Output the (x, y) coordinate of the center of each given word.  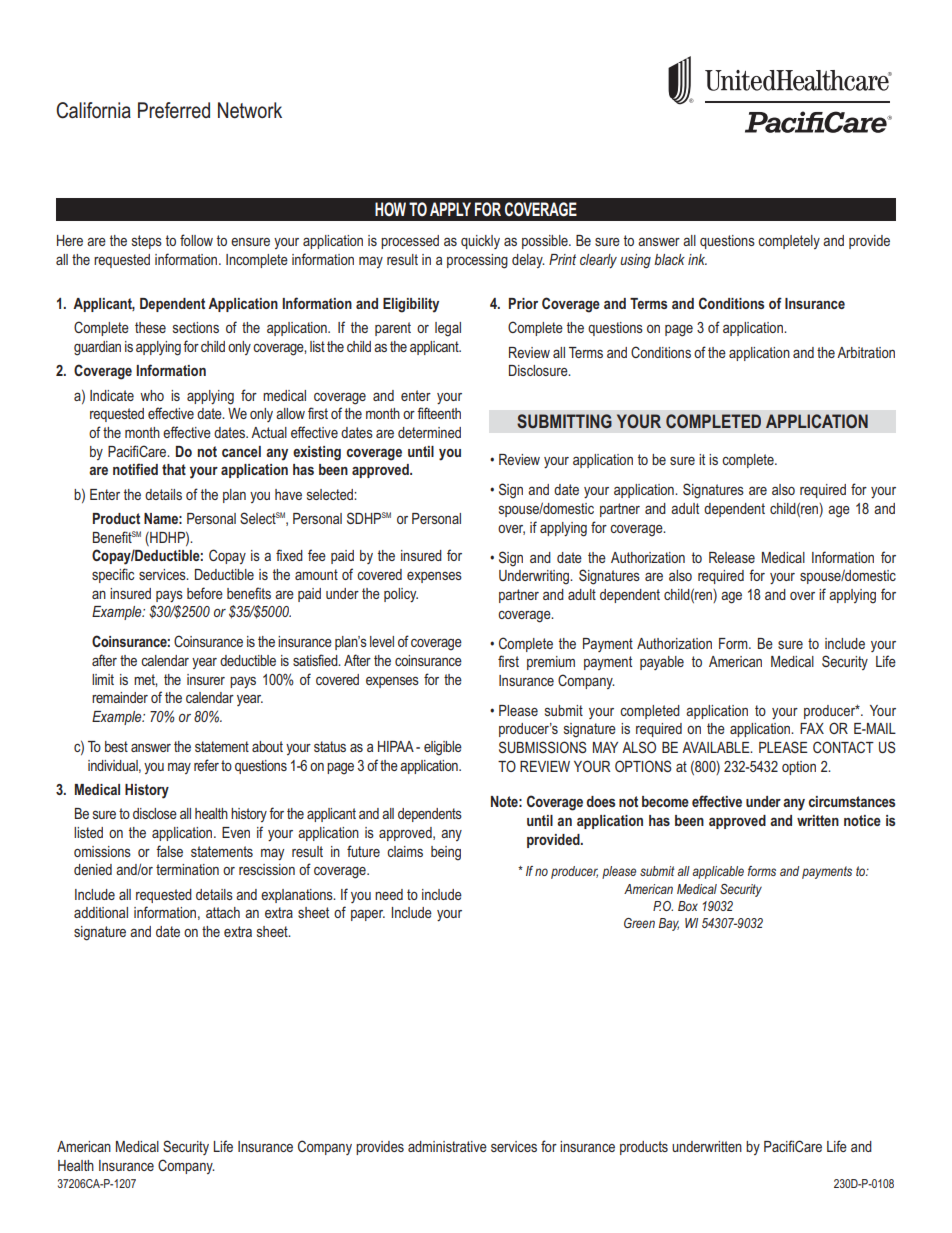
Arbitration (866, 352)
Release (732, 557)
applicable (718, 872)
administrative (447, 1146)
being (446, 853)
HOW (390, 209)
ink (697, 259)
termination (187, 869)
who (152, 395)
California (93, 110)
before (205, 593)
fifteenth (439, 413)
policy (401, 595)
